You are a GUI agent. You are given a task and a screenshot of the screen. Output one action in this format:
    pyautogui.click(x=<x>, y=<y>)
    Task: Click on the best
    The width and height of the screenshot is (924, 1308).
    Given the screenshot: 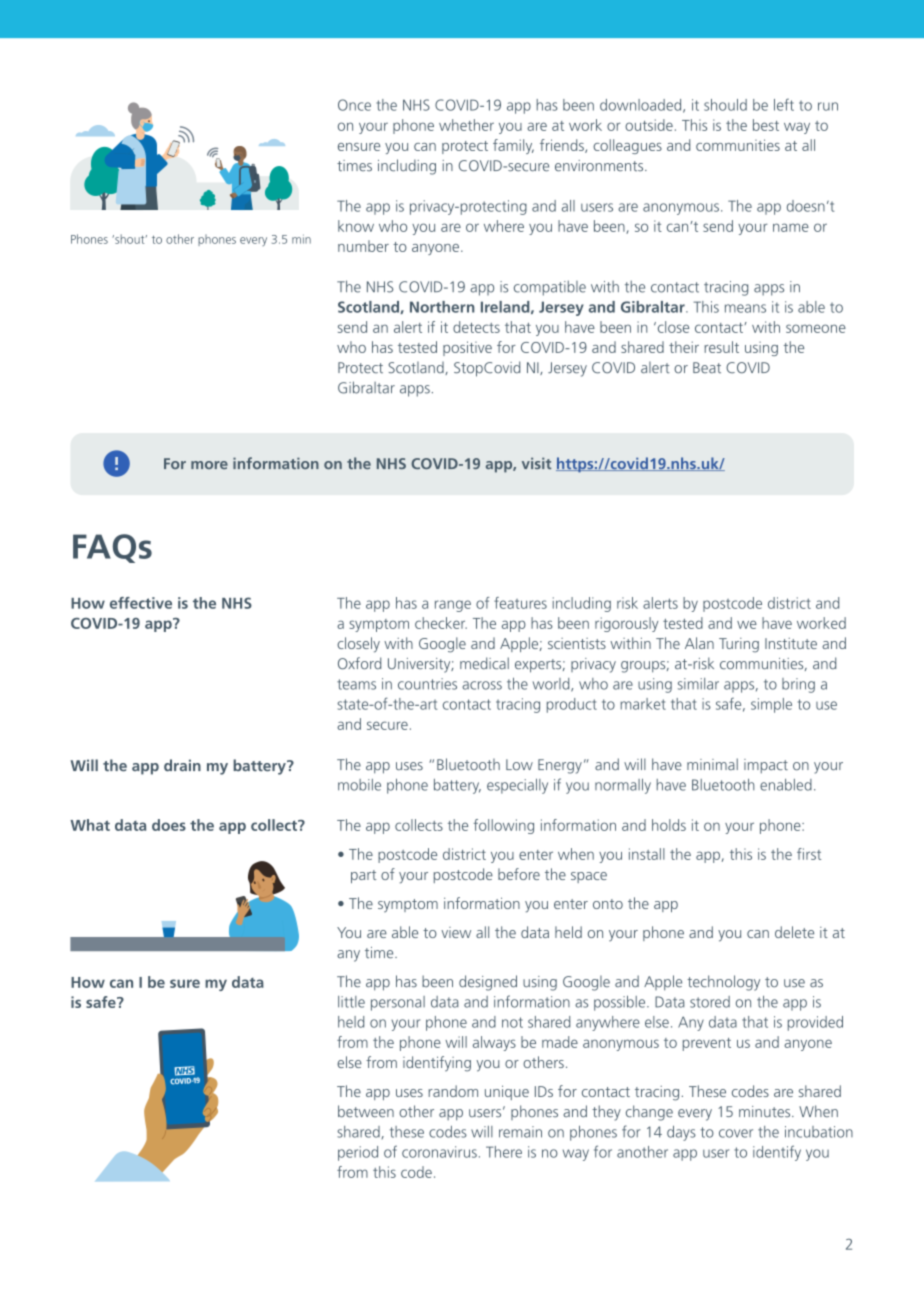 What is the action you would take?
    pyautogui.click(x=766, y=125)
